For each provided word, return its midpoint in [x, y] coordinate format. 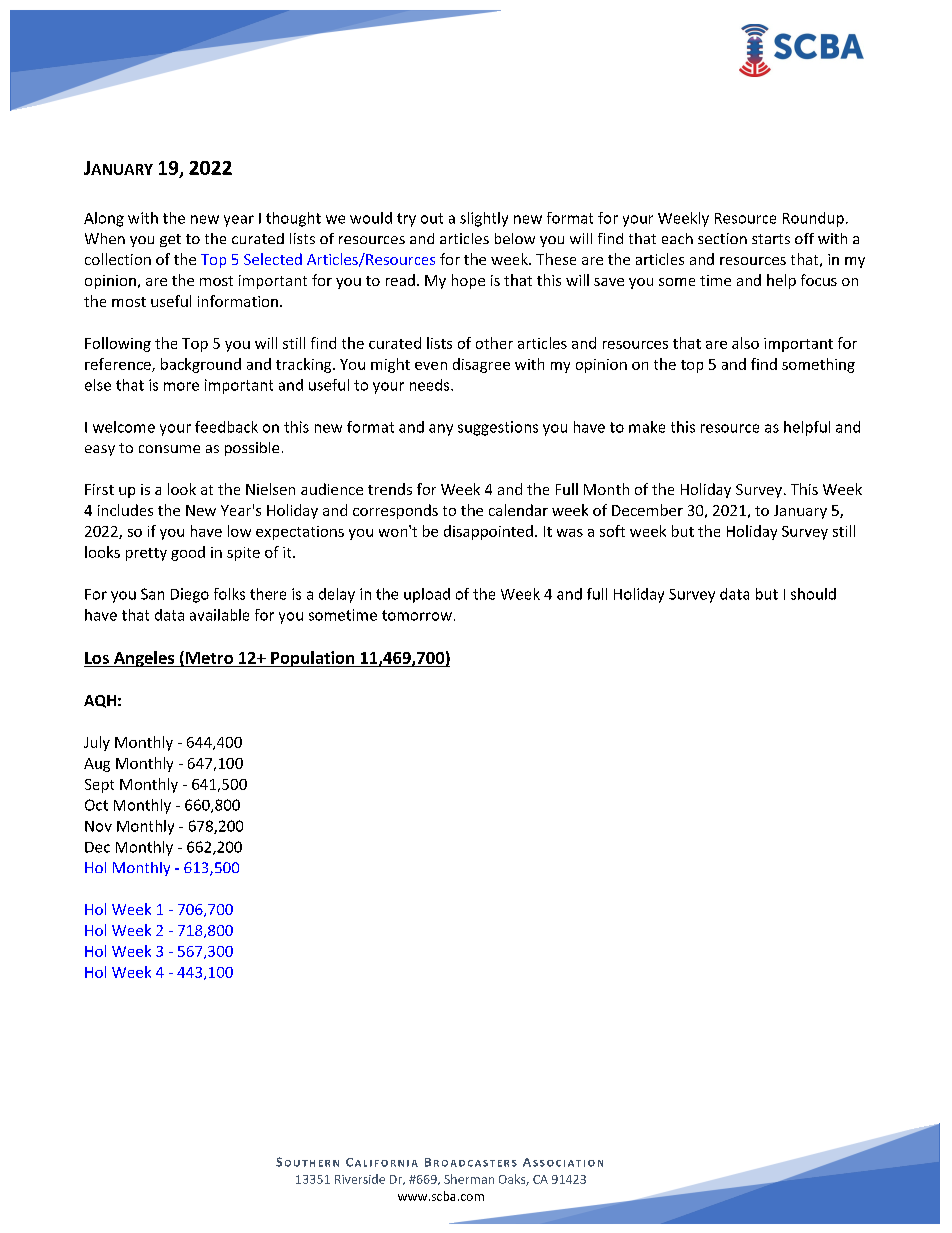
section [722, 238]
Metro [209, 658]
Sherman [469, 1179]
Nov [98, 826]
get [170, 240]
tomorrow [417, 615]
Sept [99, 786]
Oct [96, 805]
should [813, 594]
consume [169, 449]
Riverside [360, 1179]
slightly [484, 219]
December [647, 510]
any [441, 430]
